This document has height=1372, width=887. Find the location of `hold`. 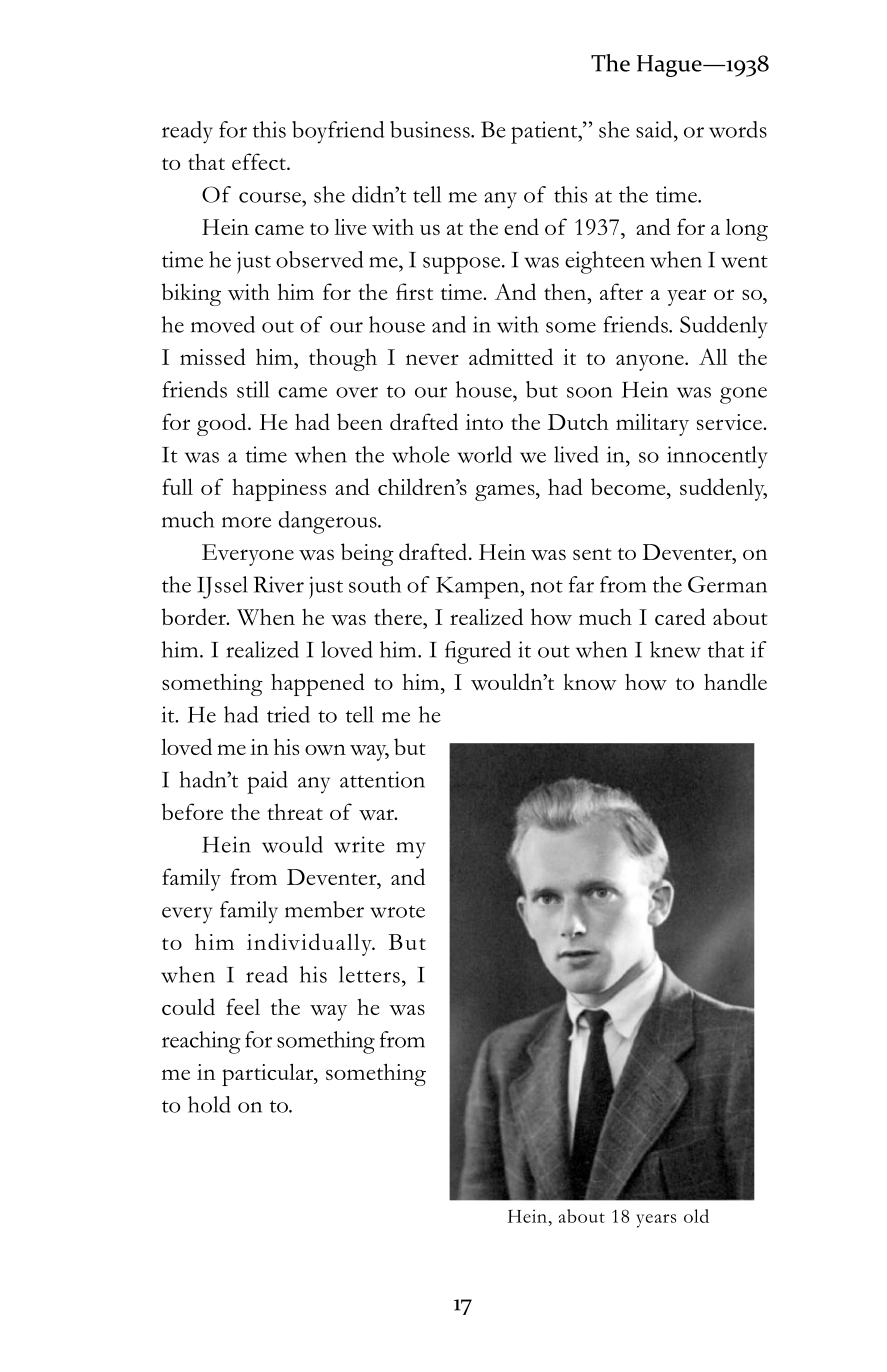

hold is located at coordinates (209, 1104).
